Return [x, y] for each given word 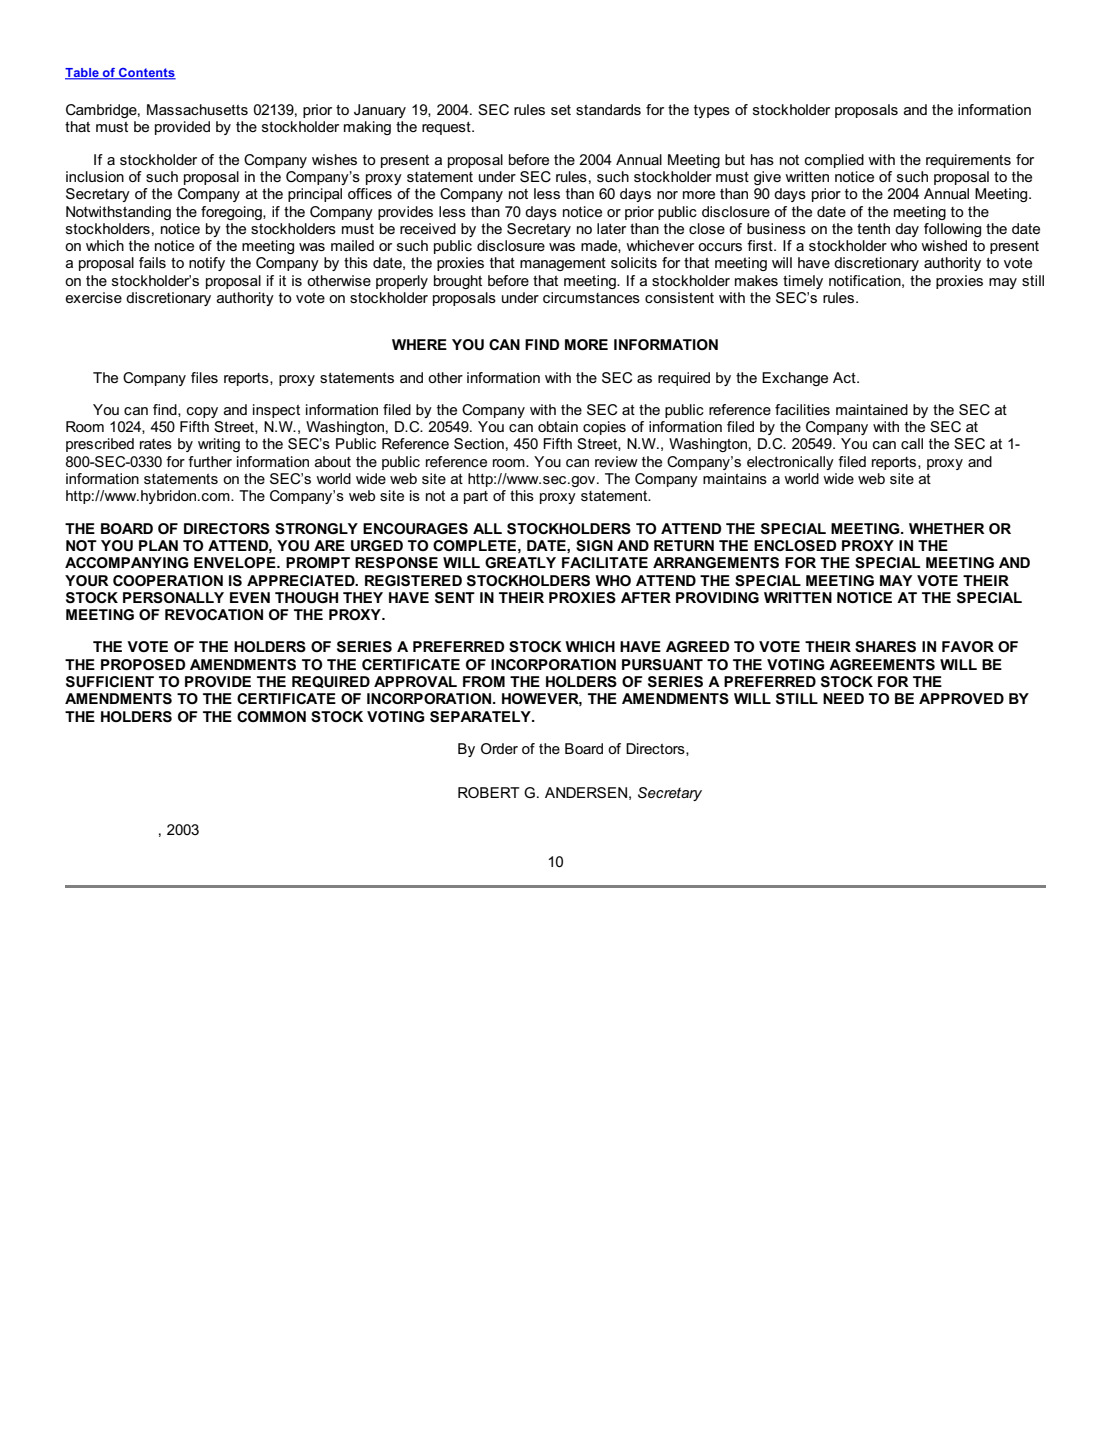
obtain [558, 426]
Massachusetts [197, 109]
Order [499, 748]
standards [608, 109]
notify [207, 264]
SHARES [885, 647]
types [712, 111]
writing [219, 445]
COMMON [271, 716]
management [563, 264]
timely [803, 282]
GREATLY [520, 562]
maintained [872, 409]
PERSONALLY [173, 597]
